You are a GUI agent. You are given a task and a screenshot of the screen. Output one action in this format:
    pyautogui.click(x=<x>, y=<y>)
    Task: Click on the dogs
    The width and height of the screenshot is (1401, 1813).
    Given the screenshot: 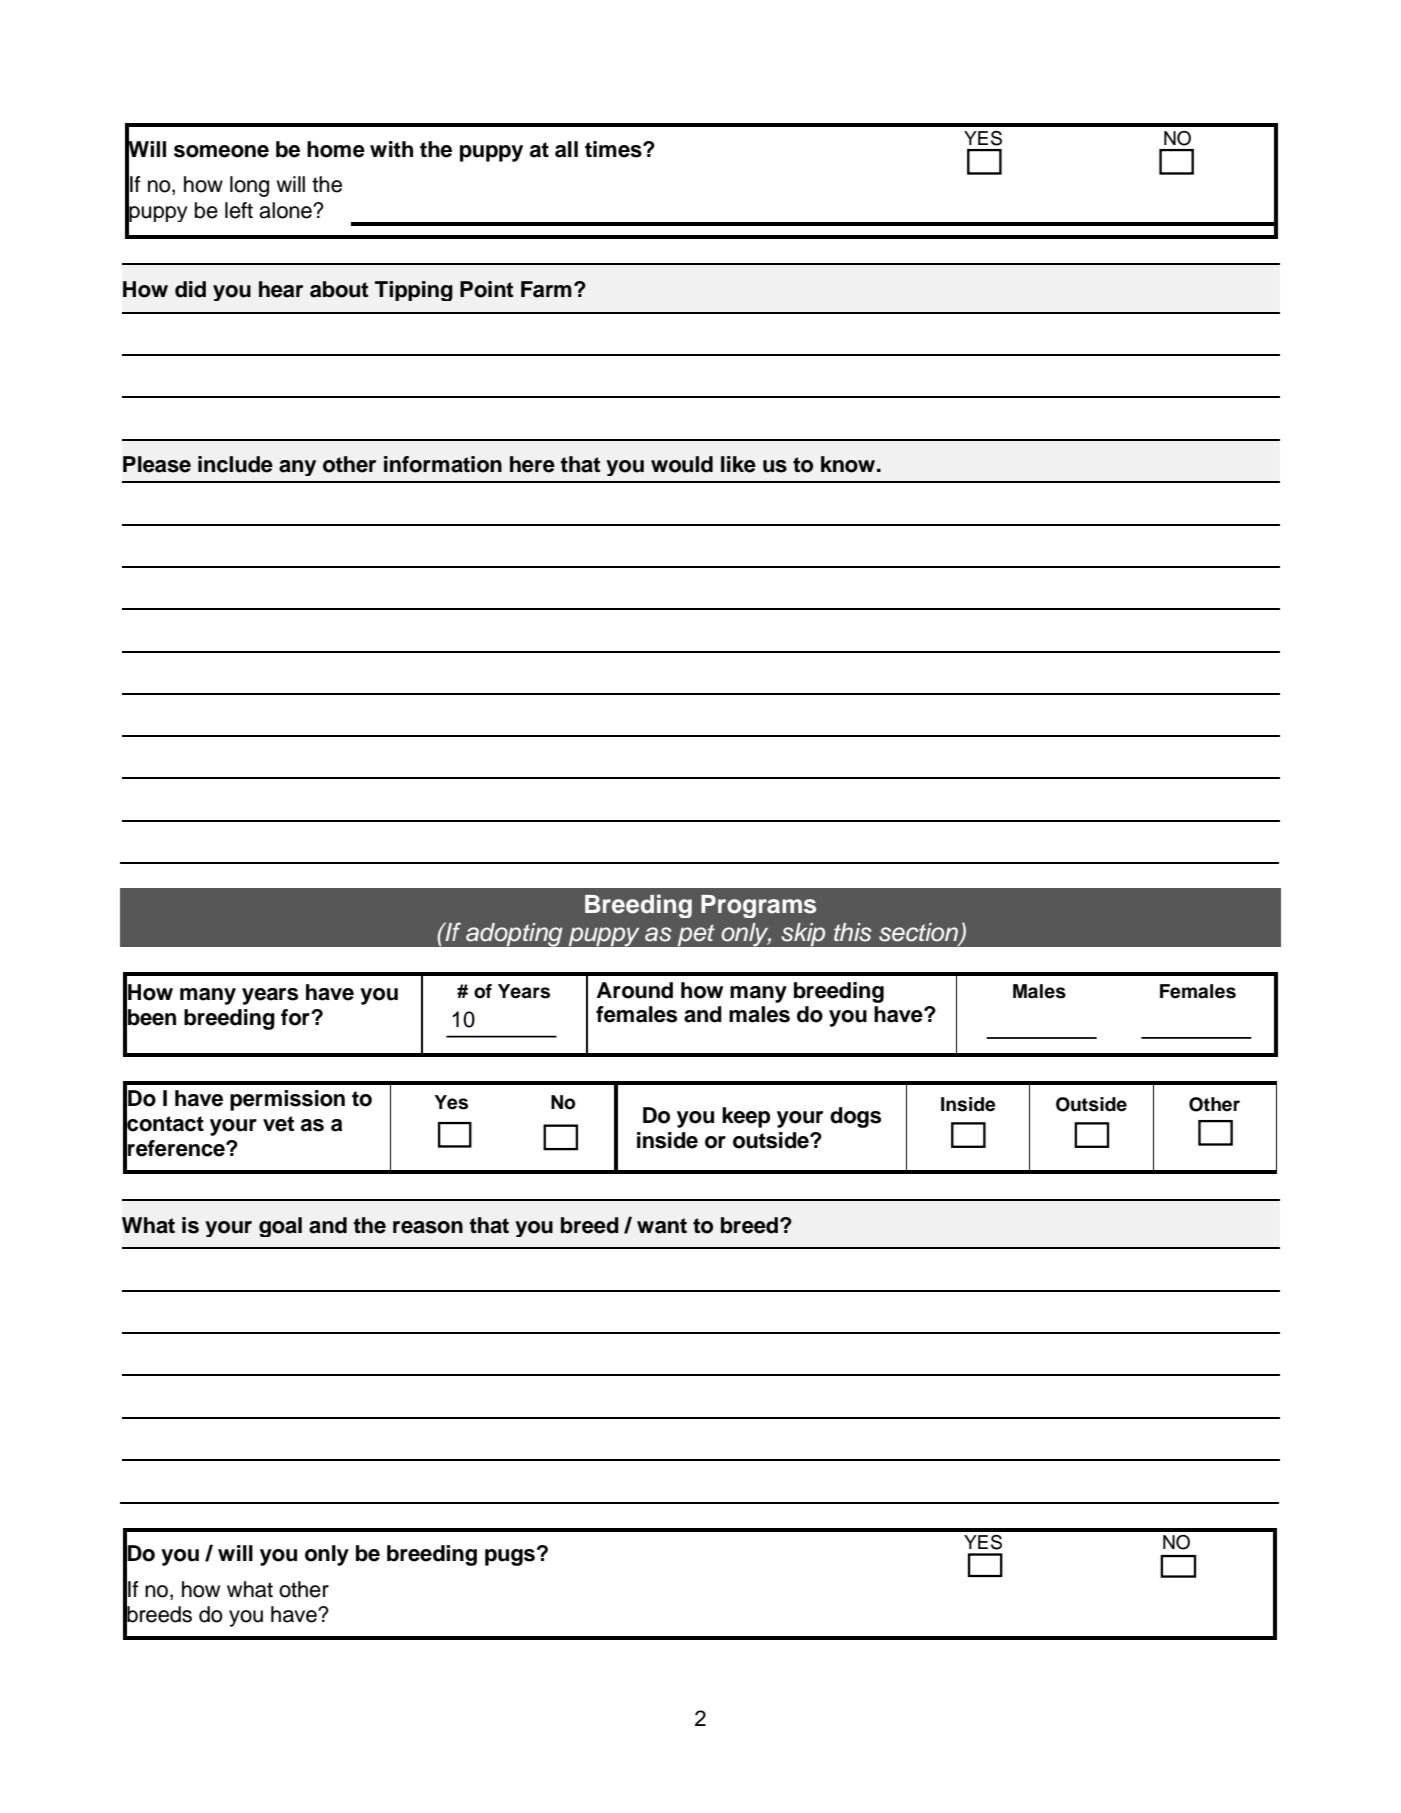 What is the action you would take?
    pyautogui.click(x=855, y=1117)
